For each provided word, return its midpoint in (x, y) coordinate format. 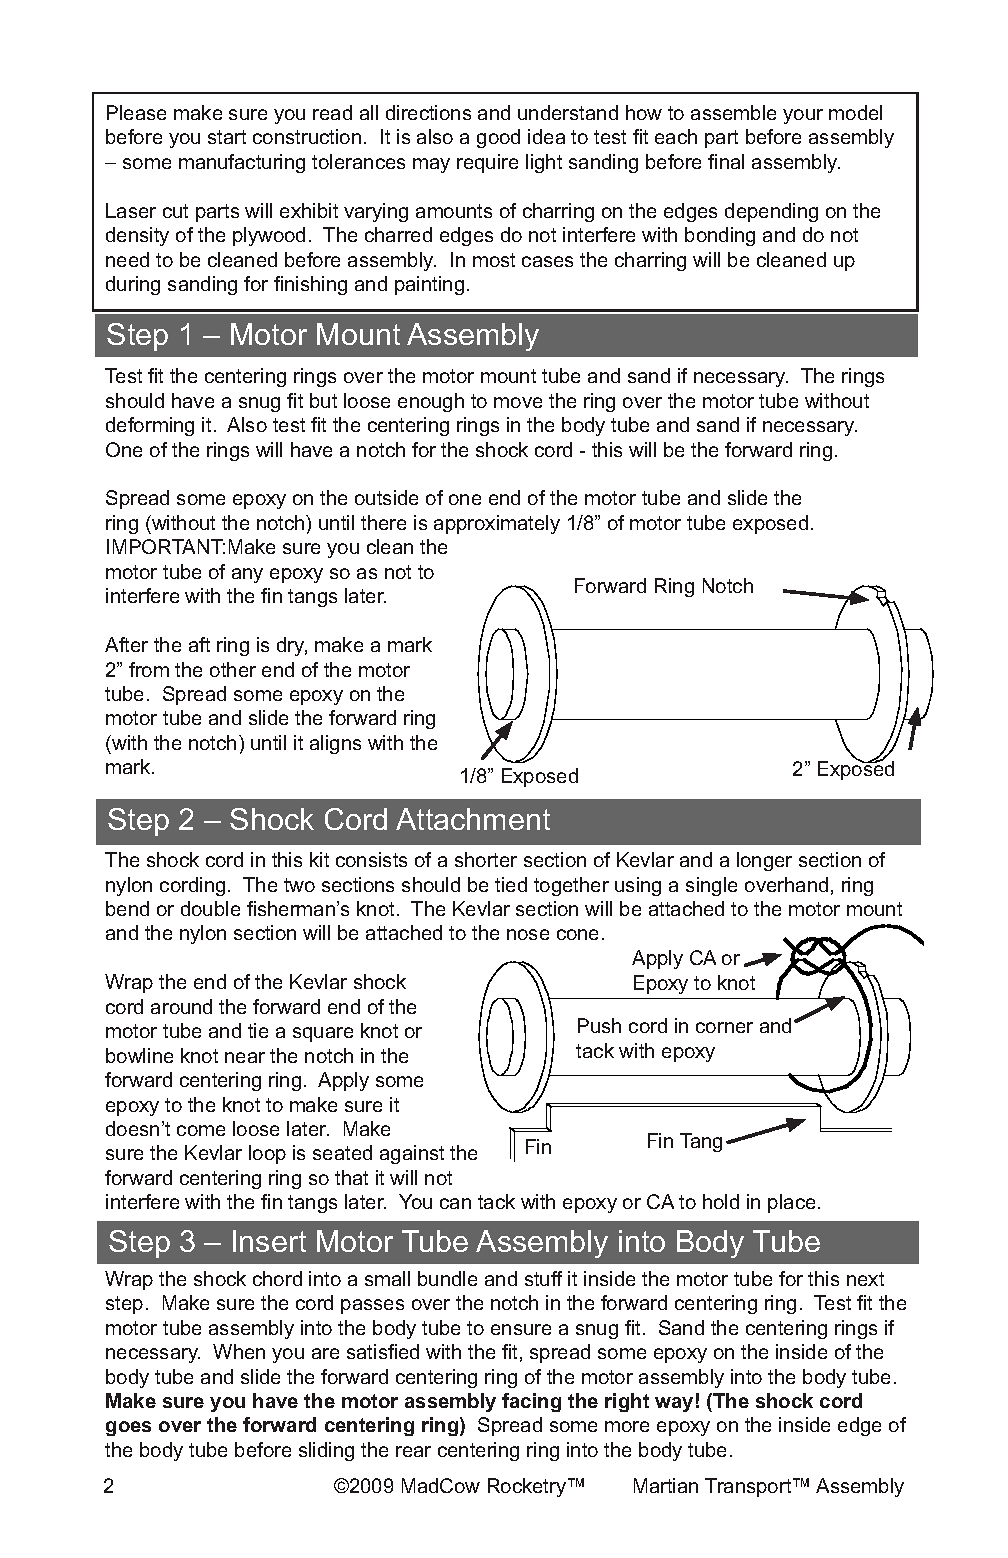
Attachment (473, 819)
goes (128, 1428)
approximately (497, 524)
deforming (150, 426)
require (487, 163)
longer (764, 861)
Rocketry (528, 1487)
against (412, 1154)
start (227, 137)
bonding (720, 236)
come (201, 1130)
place (791, 1203)
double (210, 908)
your (803, 116)
